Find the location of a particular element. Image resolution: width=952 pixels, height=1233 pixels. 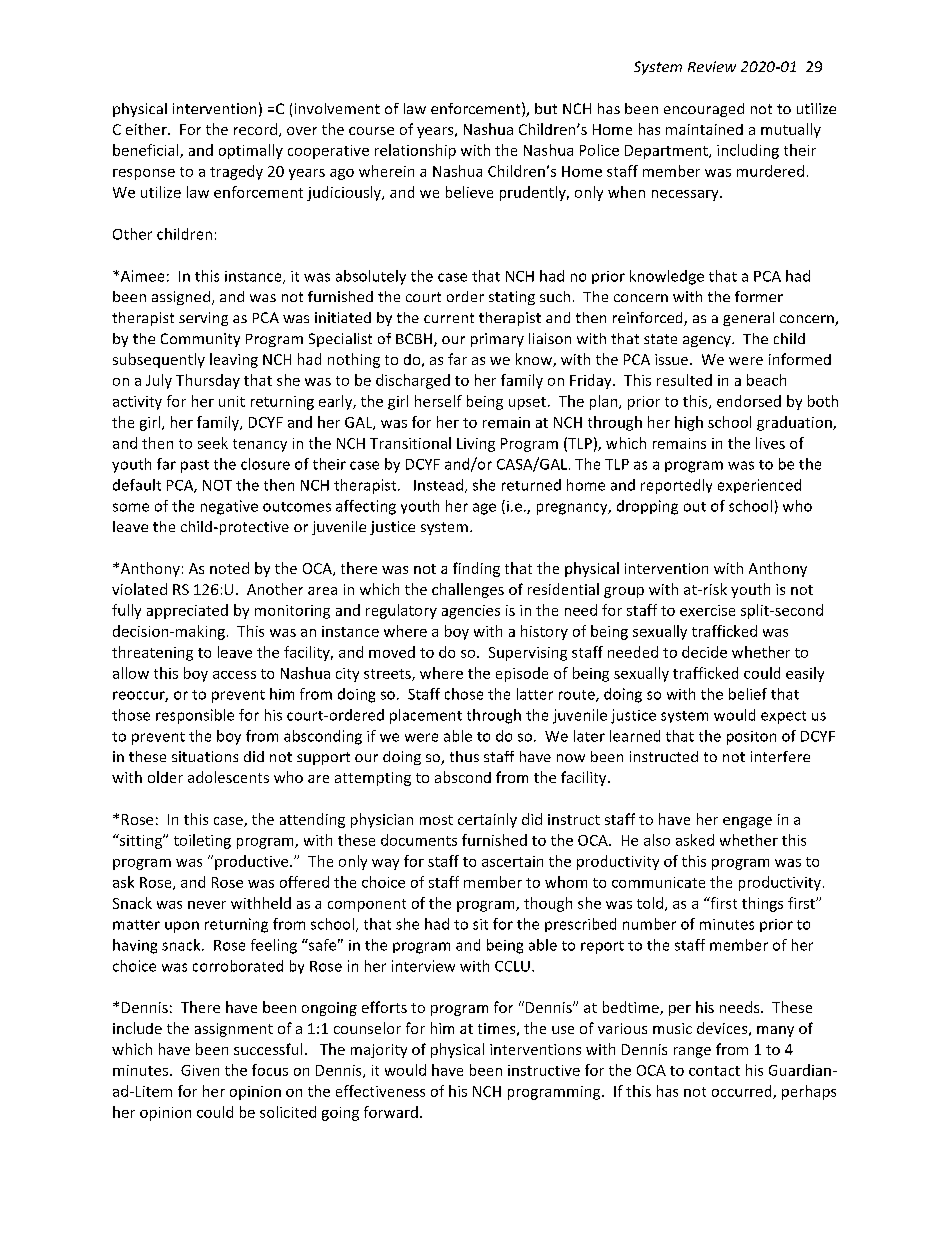

things is located at coordinates (762, 904).
